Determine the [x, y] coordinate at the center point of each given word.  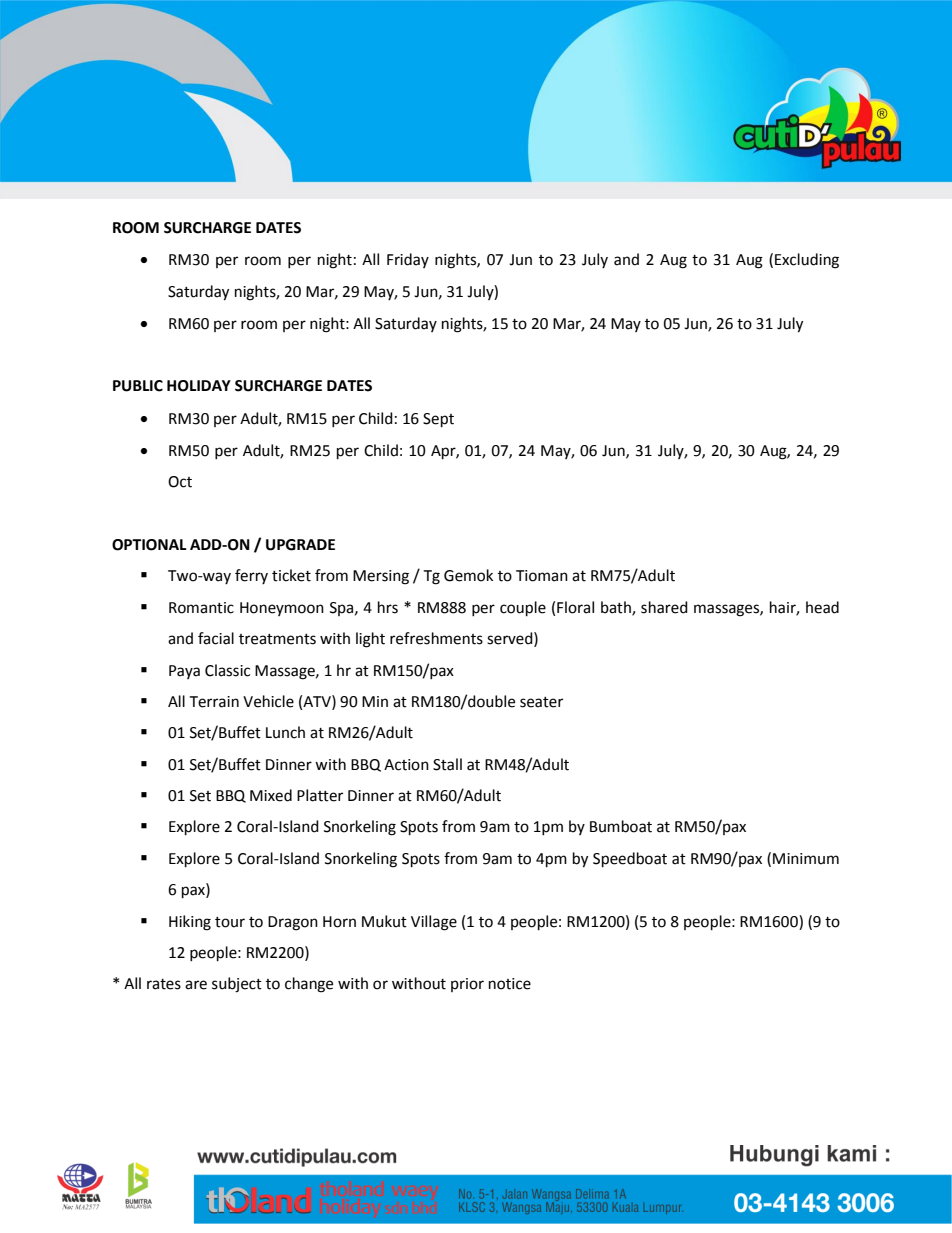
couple [523, 609]
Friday [408, 260]
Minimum [806, 859]
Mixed [271, 795]
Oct [180, 482]
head [822, 607]
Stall [447, 764]
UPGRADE [300, 545]
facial [216, 638]
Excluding [807, 261]
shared [664, 607]
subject [237, 985]
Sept [438, 420]
